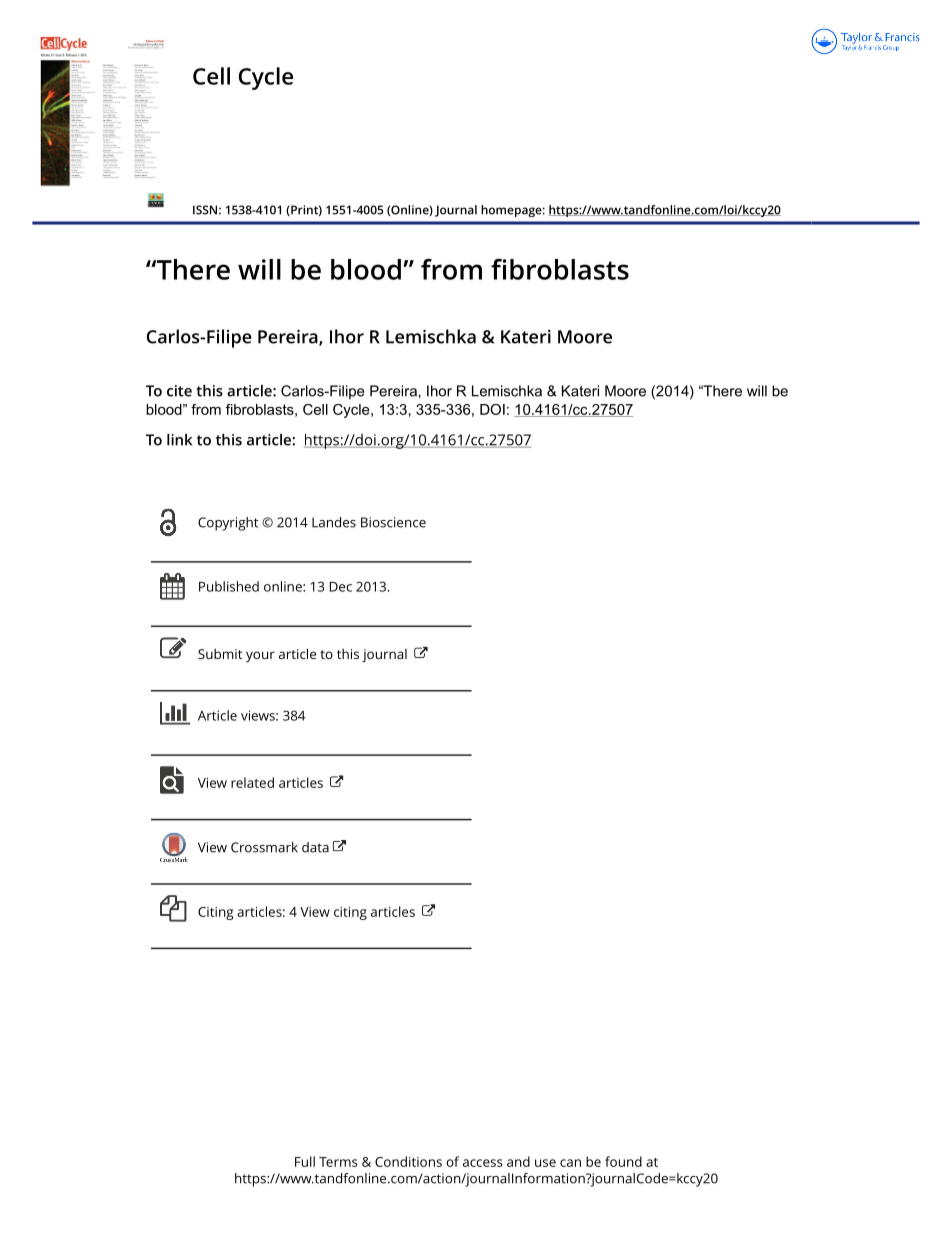 This document has width=952, height=1251. Describe the element at coordinates (220, 653) in the document. I see `Submit` at that location.
